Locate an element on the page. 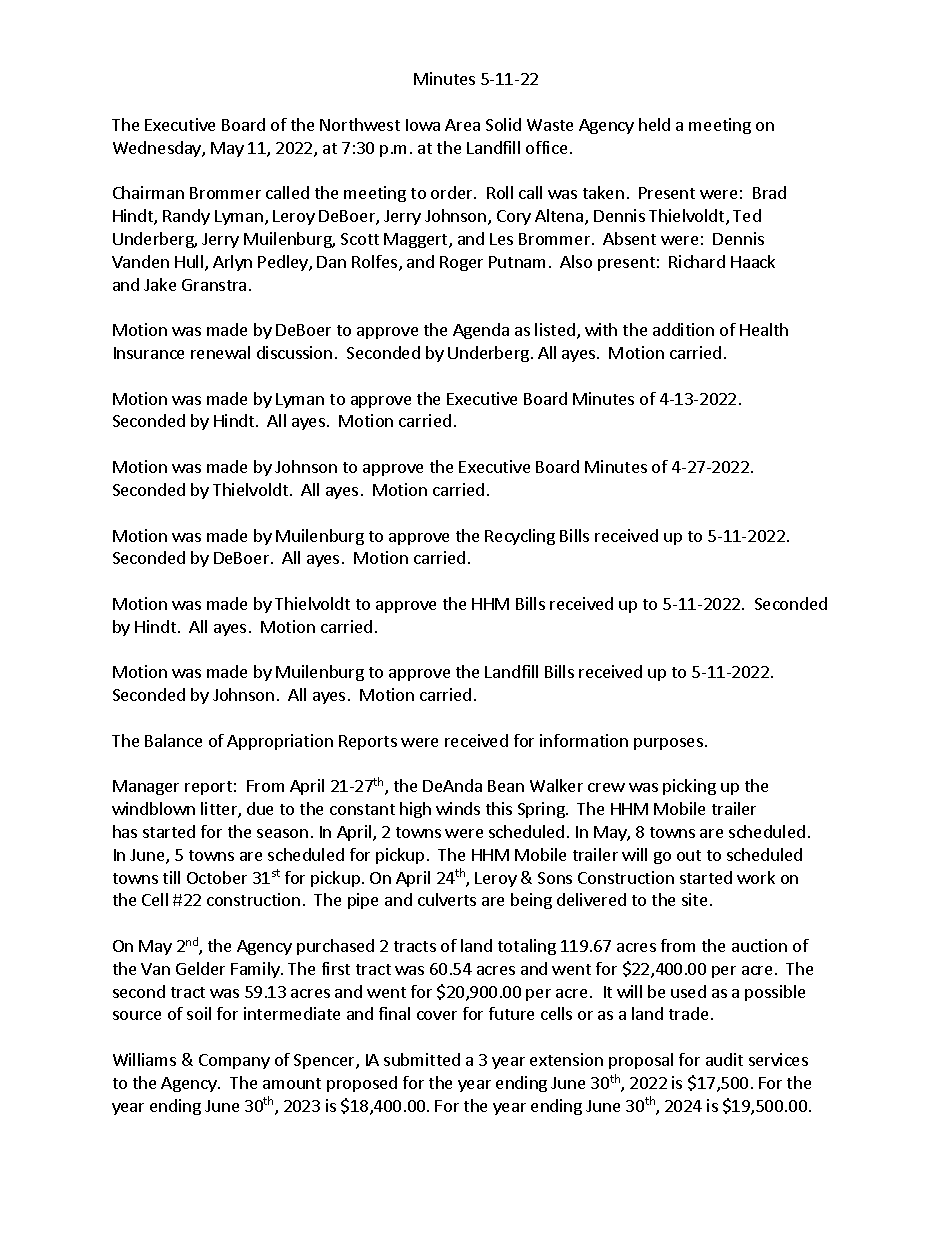  Area is located at coordinates (462, 125).
